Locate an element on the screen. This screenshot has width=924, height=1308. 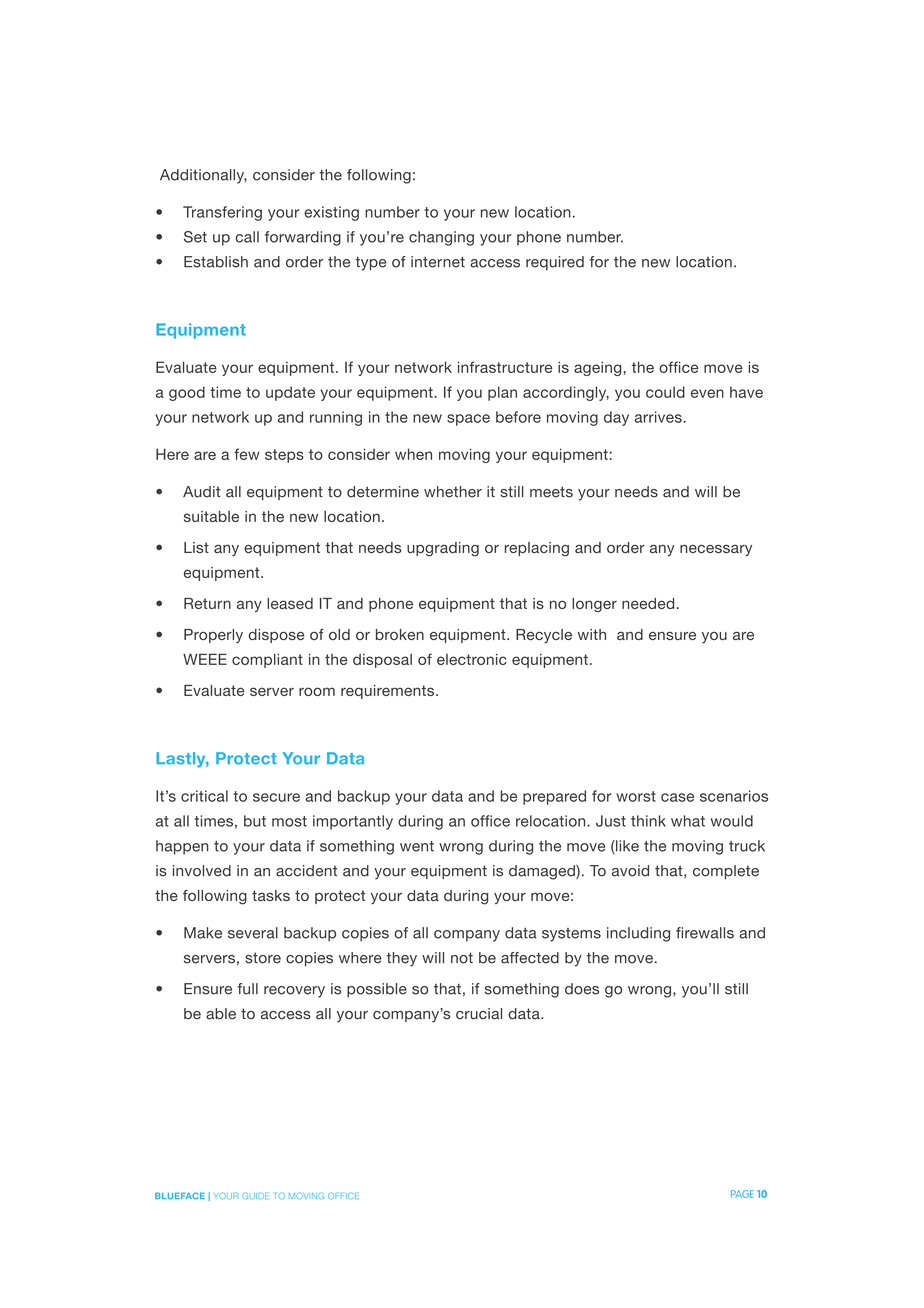
full is located at coordinates (247, 989).
